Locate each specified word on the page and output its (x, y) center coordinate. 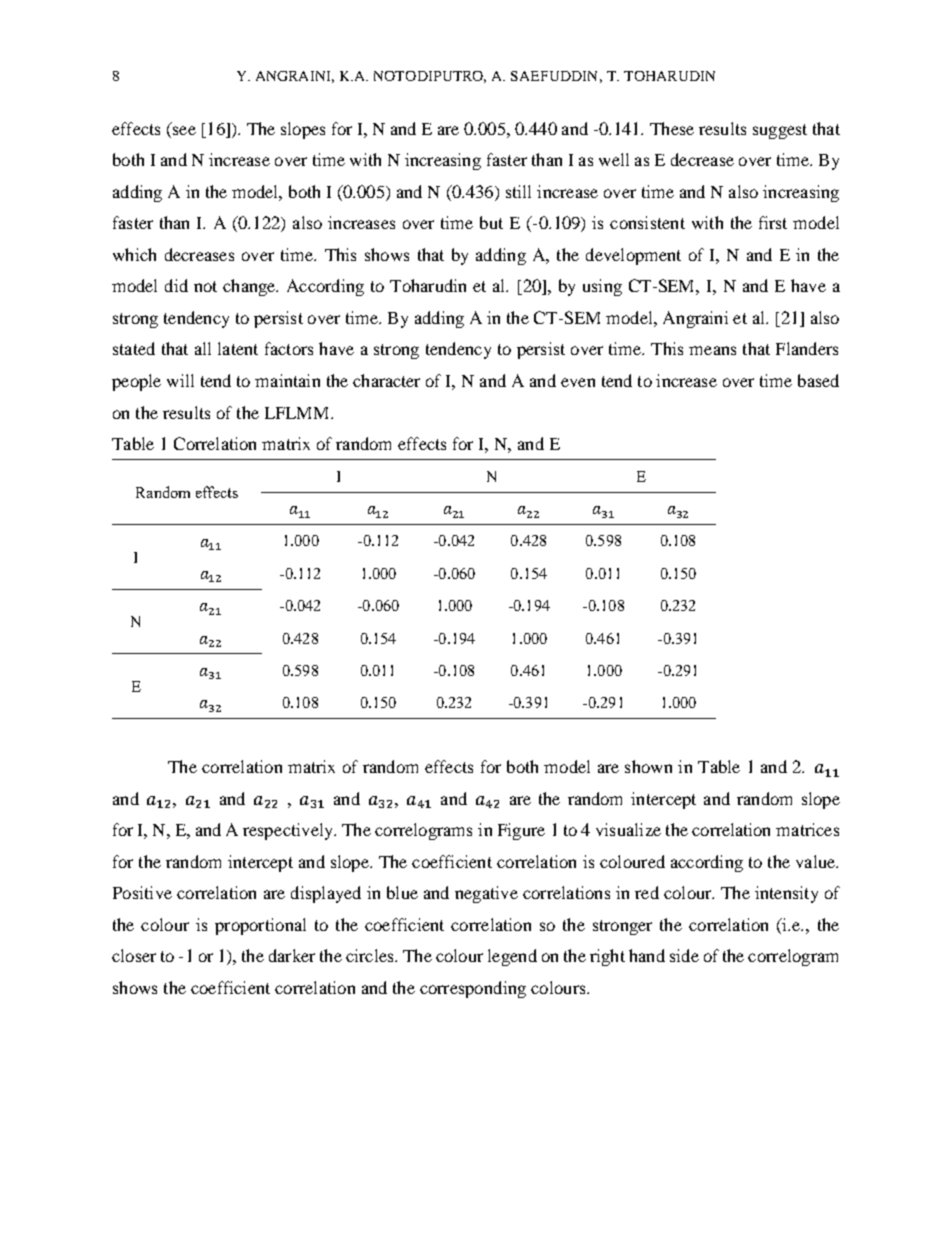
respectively (289, 831)
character (386, 380)
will (180, 380)
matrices (807, 829)
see (184, 130)
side (684, 955)
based (818, 380)
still (518, 191)
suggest (780, 131)
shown (648, 766)
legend (512, 957)
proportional (260, 926)
